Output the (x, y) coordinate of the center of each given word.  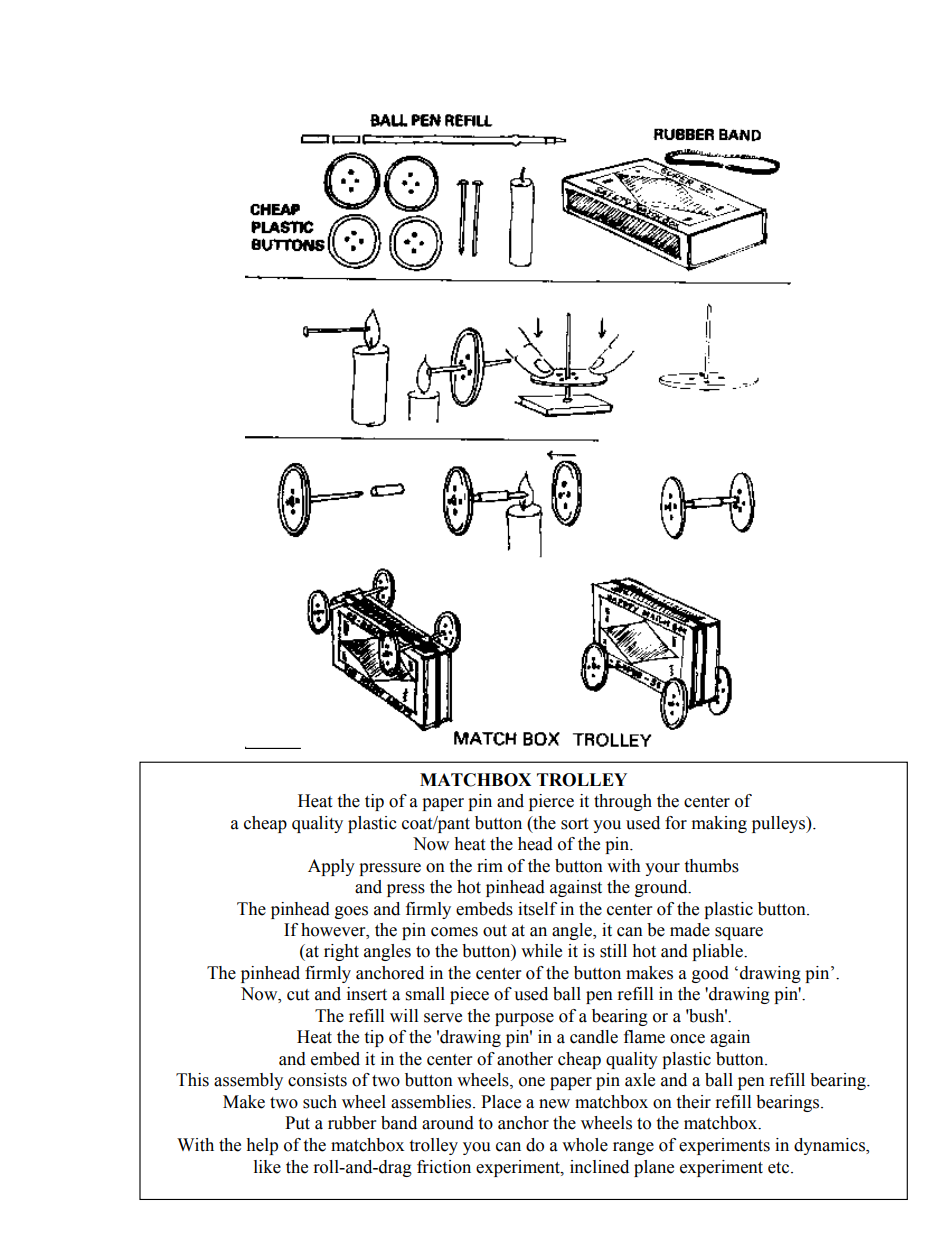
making (719, 824)
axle (640, 1080)
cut (298, 995)
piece (469, 995)
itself (537, 909)
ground (662, 888)
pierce (551, 802)
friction (444, 1167)
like (267, 1167)
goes (351, 912)
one (532, 1082)
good (710, 974)
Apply (331, 867)
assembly (248, 1081)
